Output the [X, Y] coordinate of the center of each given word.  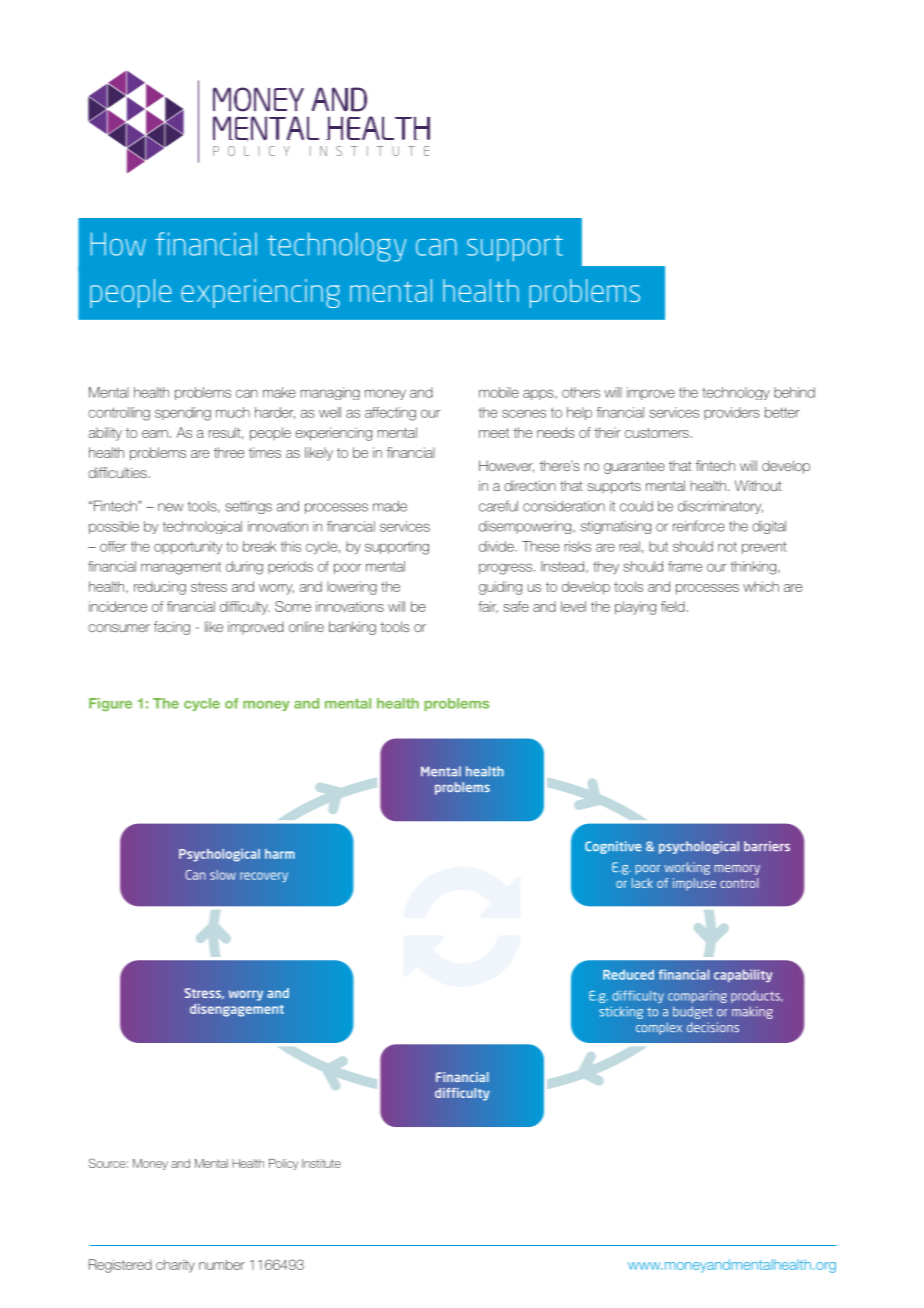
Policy [283, 1164]
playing [635, 608]
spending [183, 414]
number [222, 1264]
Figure [110, 704]
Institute [321, 1163]
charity [175, 1266]
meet [494, 433]
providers [732, 413]
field [673, 606]
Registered [120, 1266]
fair [488, 607]
